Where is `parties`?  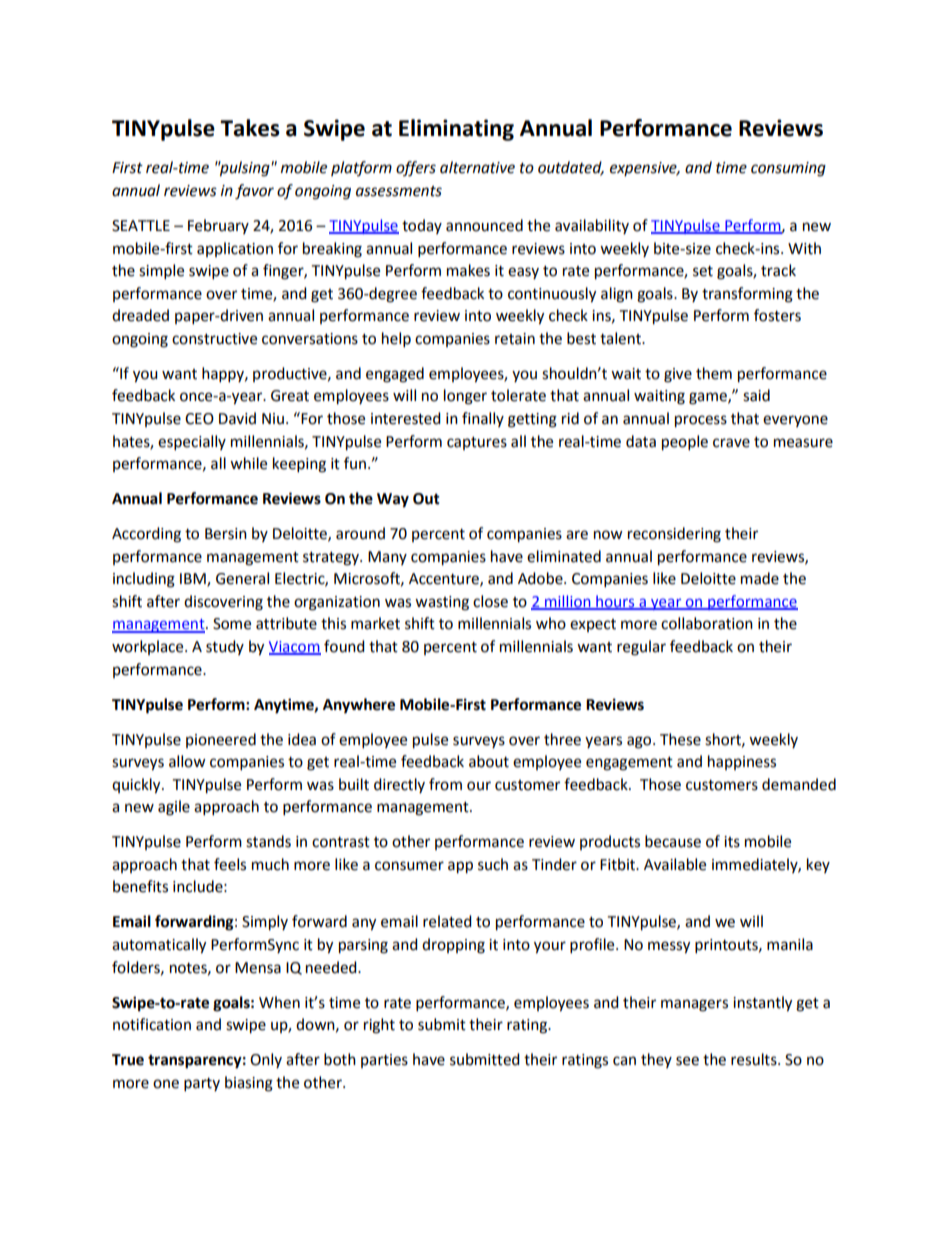 parties is located at coordinates (384, 1061).
